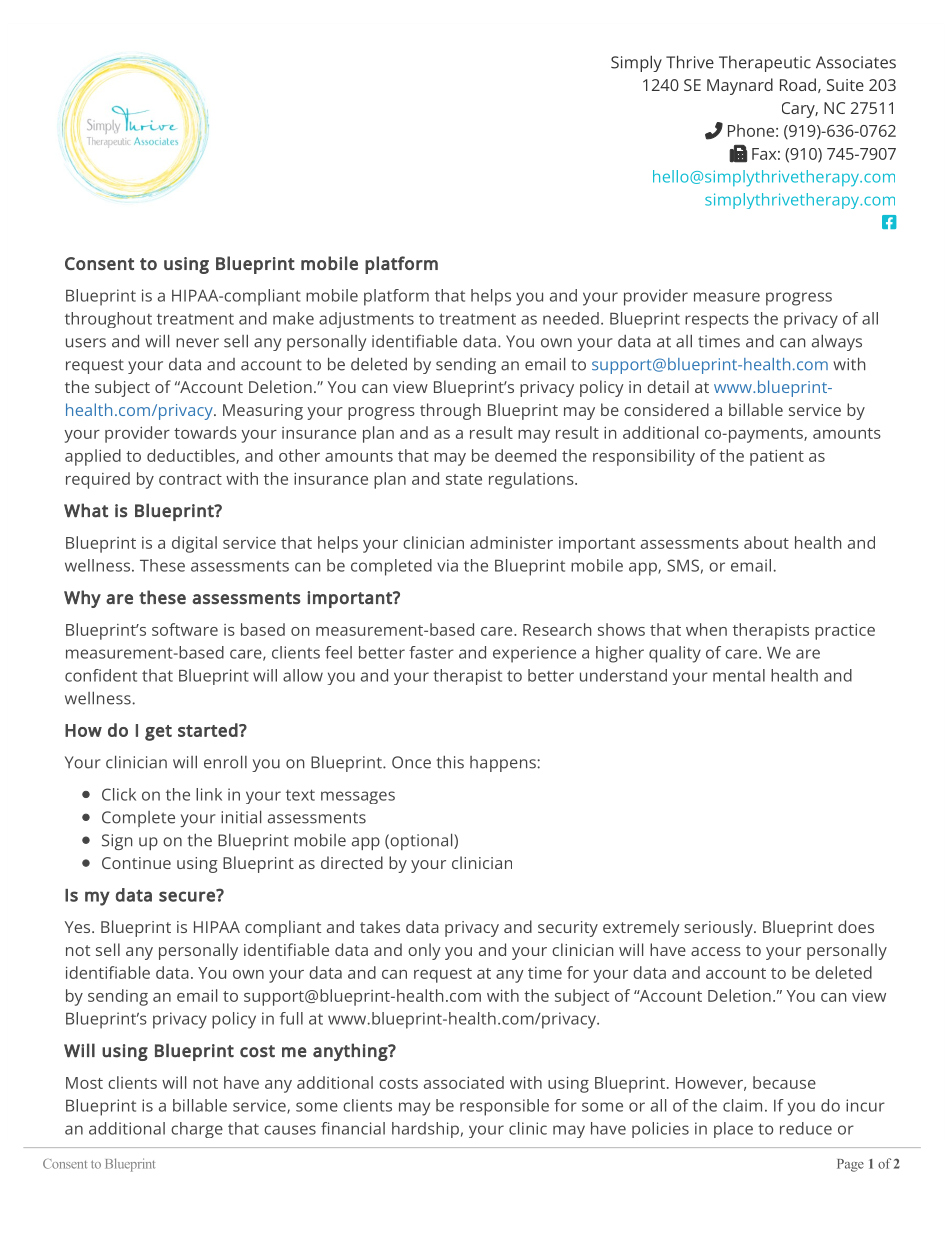 The image size is (952, 1233). What do you see at coordinates (777, 458) in the screenshot?
I see `patient` at bounding box center [777, 458].
